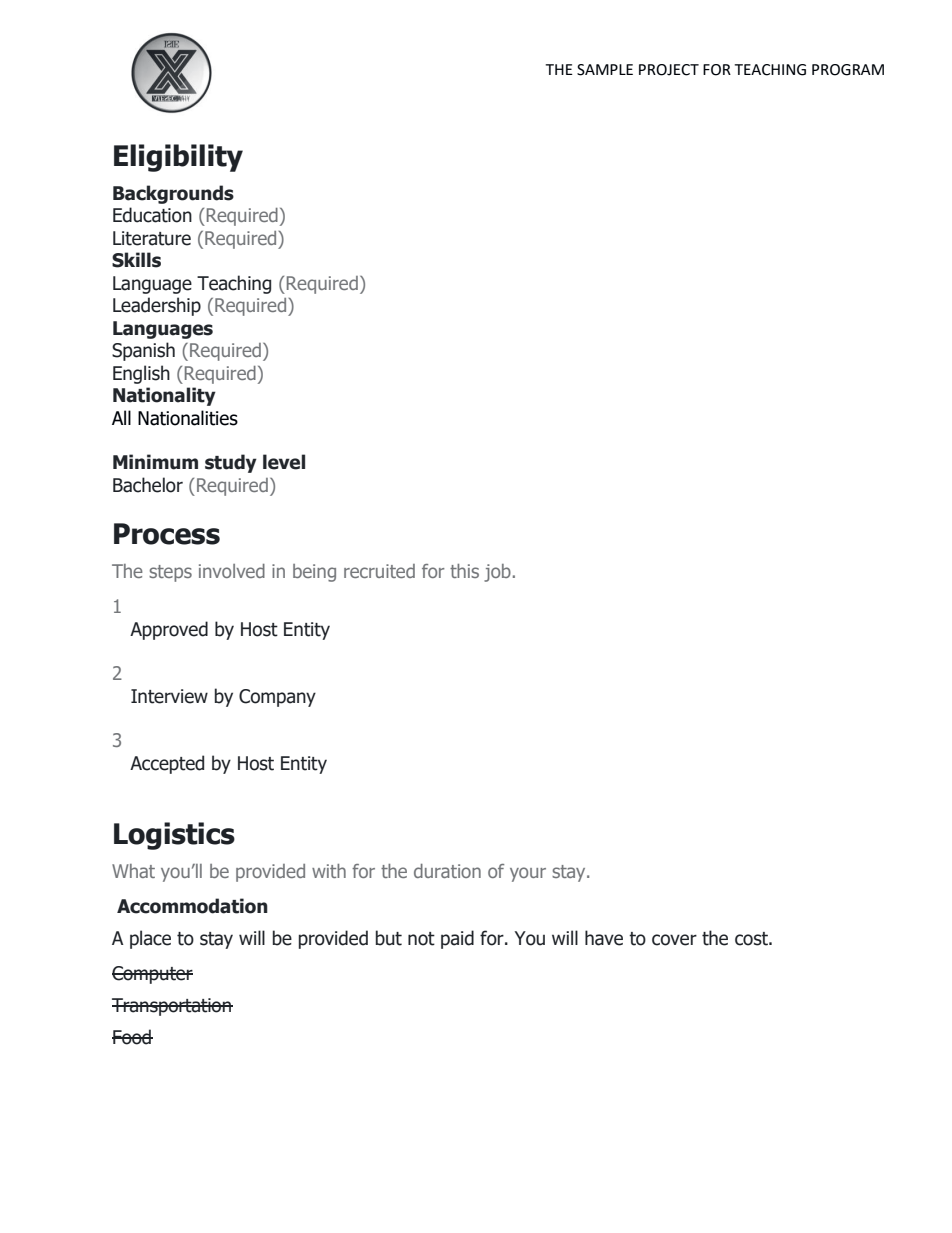  What do you see at coordinates (674, 940) in the image?
I see `cover` at bounding box center [674, 940].
